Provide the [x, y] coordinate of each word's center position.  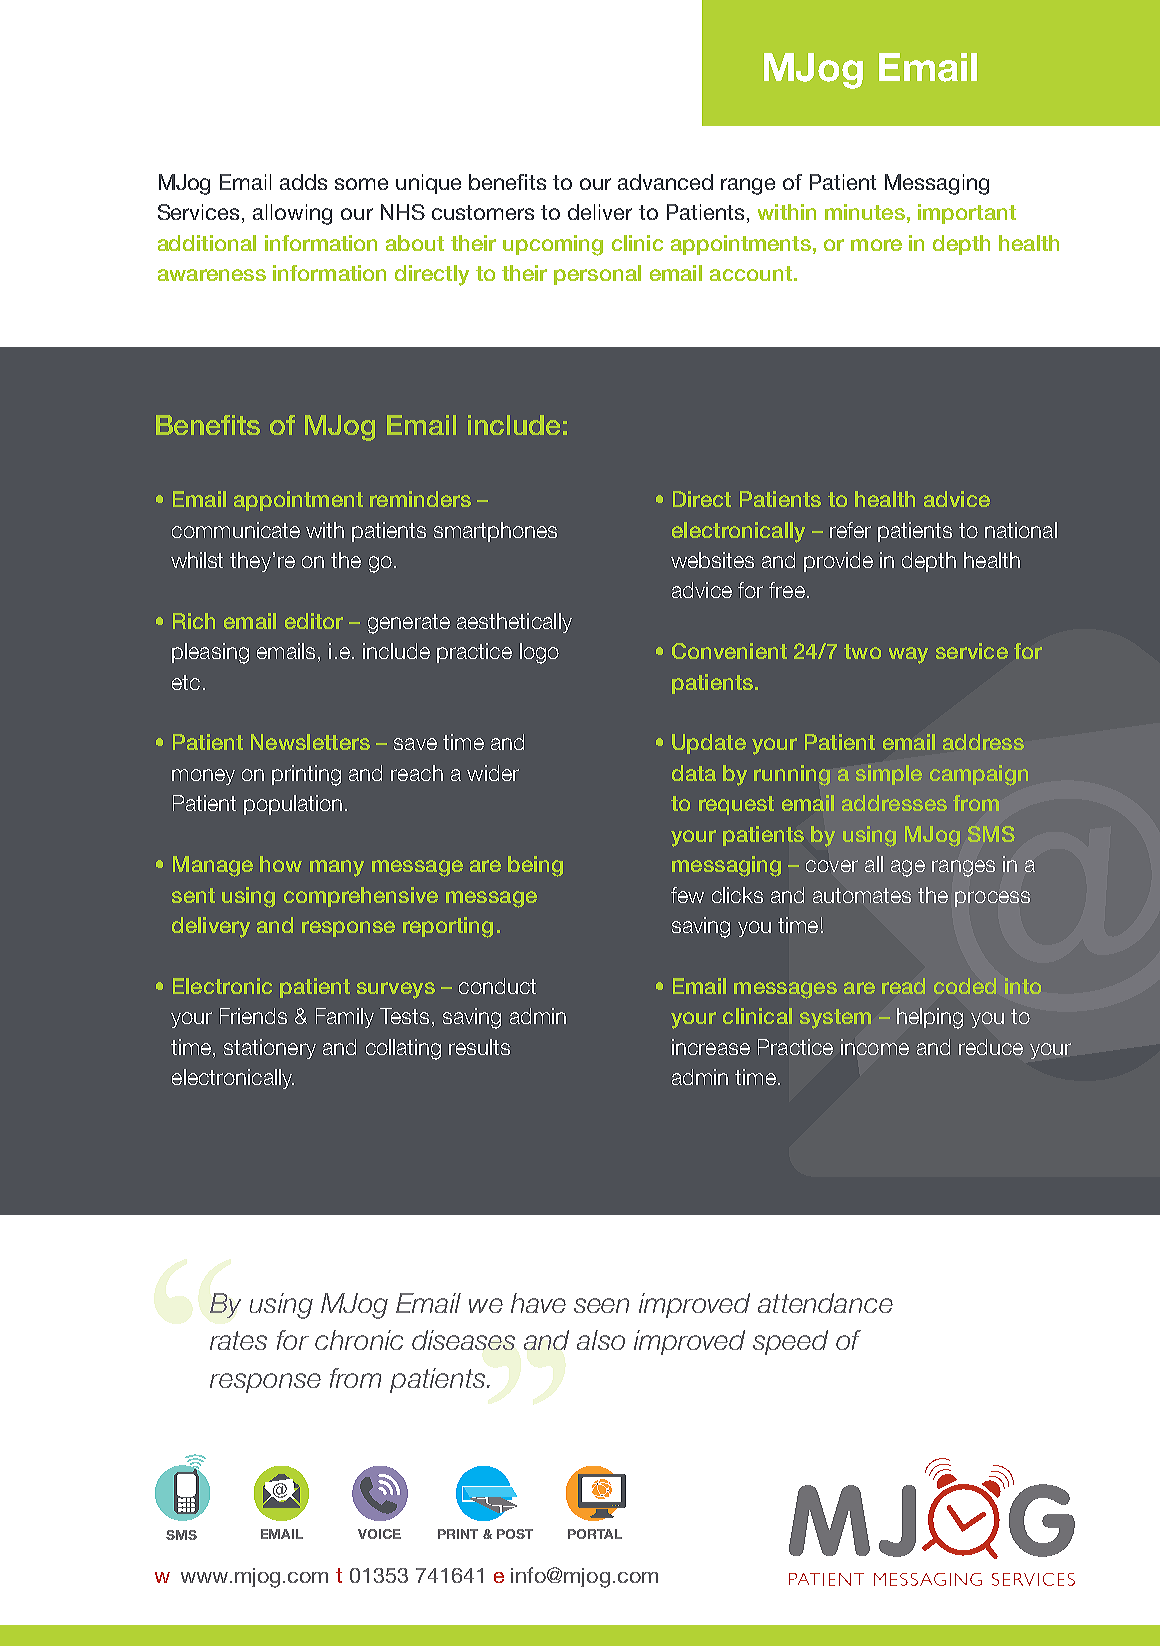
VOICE [379, 1534]
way [908, 655]
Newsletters [310, 742]
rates [238, 1340]
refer [850, 530]
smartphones [495, 532]
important [967, 214]
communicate [236, 530]
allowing [292, 214]
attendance [825, 1303]
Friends [253, 1016]
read [903, 986]
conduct [497, 986]
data [694, 773]
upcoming [553, 245]
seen [601, 1305]
